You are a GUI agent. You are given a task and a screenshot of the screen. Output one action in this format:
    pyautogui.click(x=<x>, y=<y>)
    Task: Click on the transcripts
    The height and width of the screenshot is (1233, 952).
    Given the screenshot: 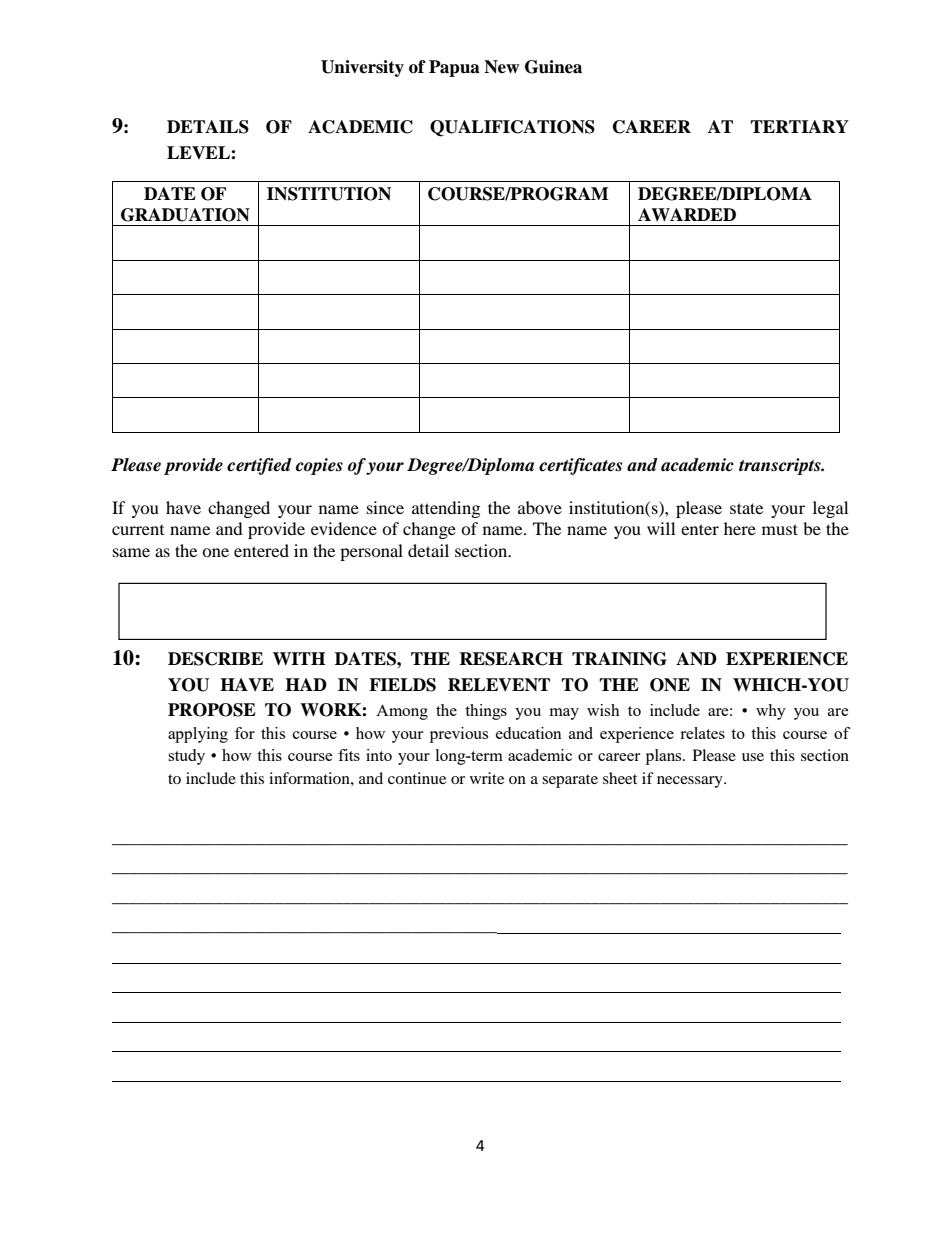 What is the action you would take?
    pyautogui.click(x=781, y=466)
